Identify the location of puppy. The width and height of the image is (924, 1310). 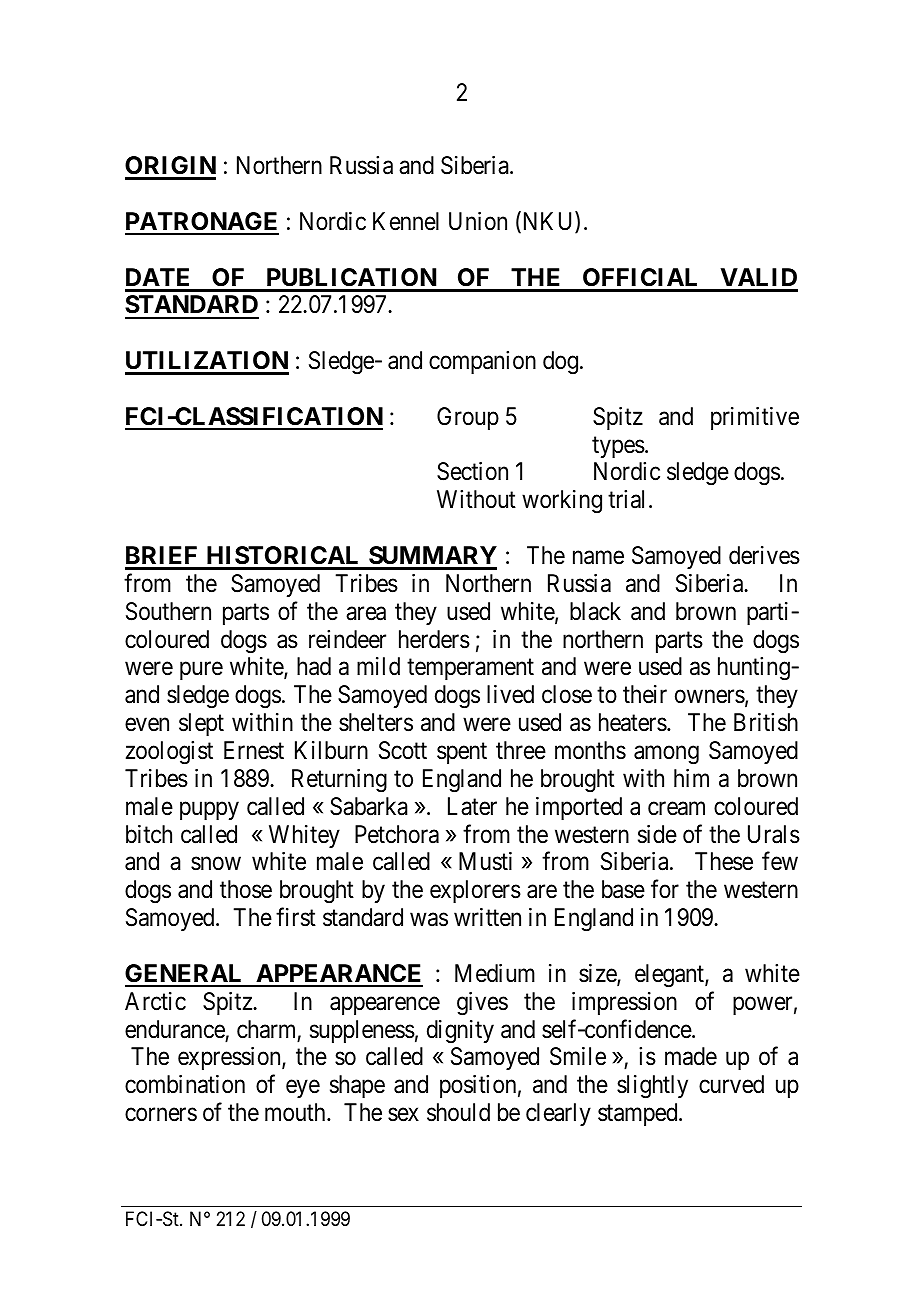
(209, 810).
